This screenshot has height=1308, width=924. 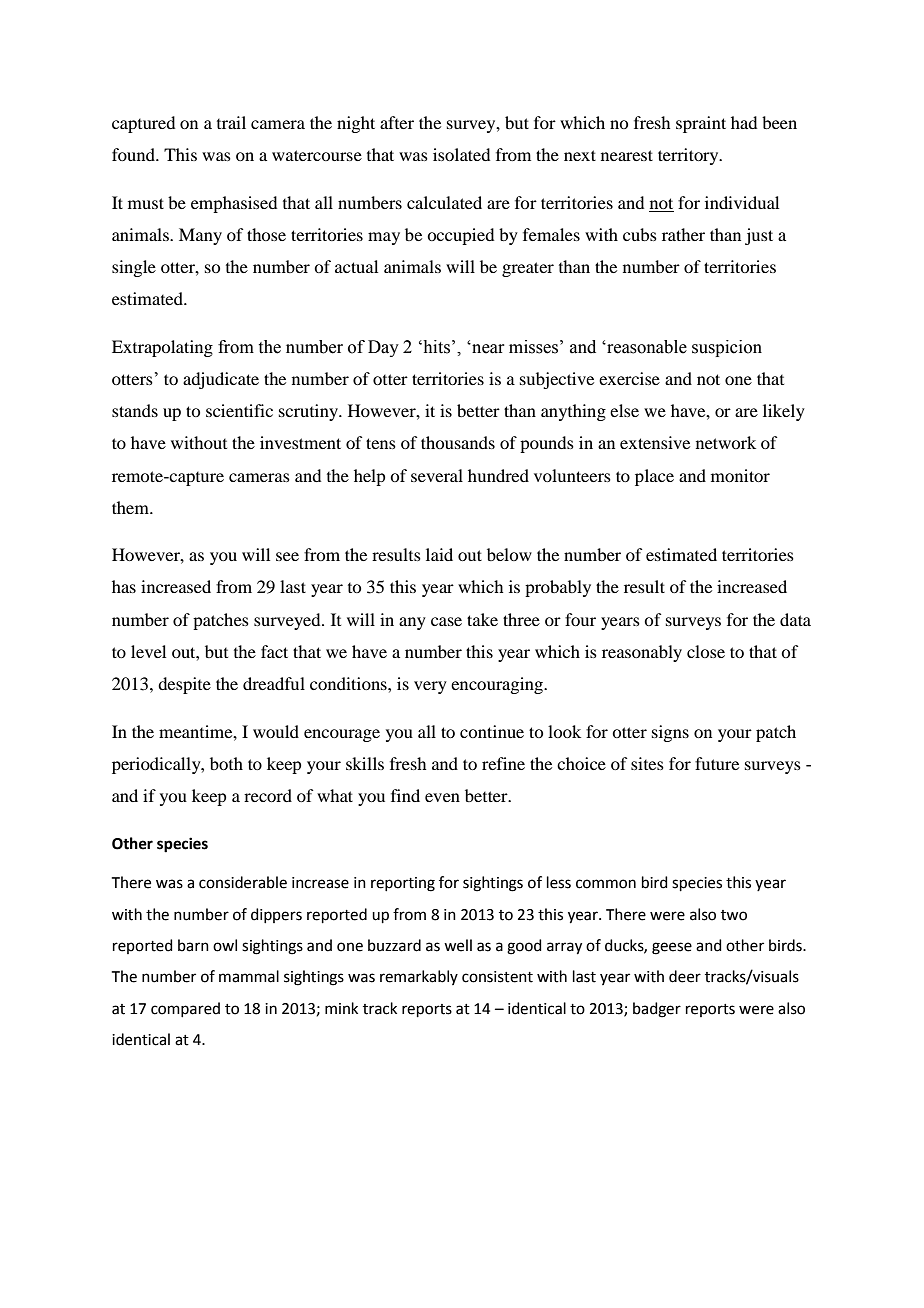 What do you see at coordinates (249, 976) in the screenshot?
I see `mammal` at bounding box center [249, 976].
